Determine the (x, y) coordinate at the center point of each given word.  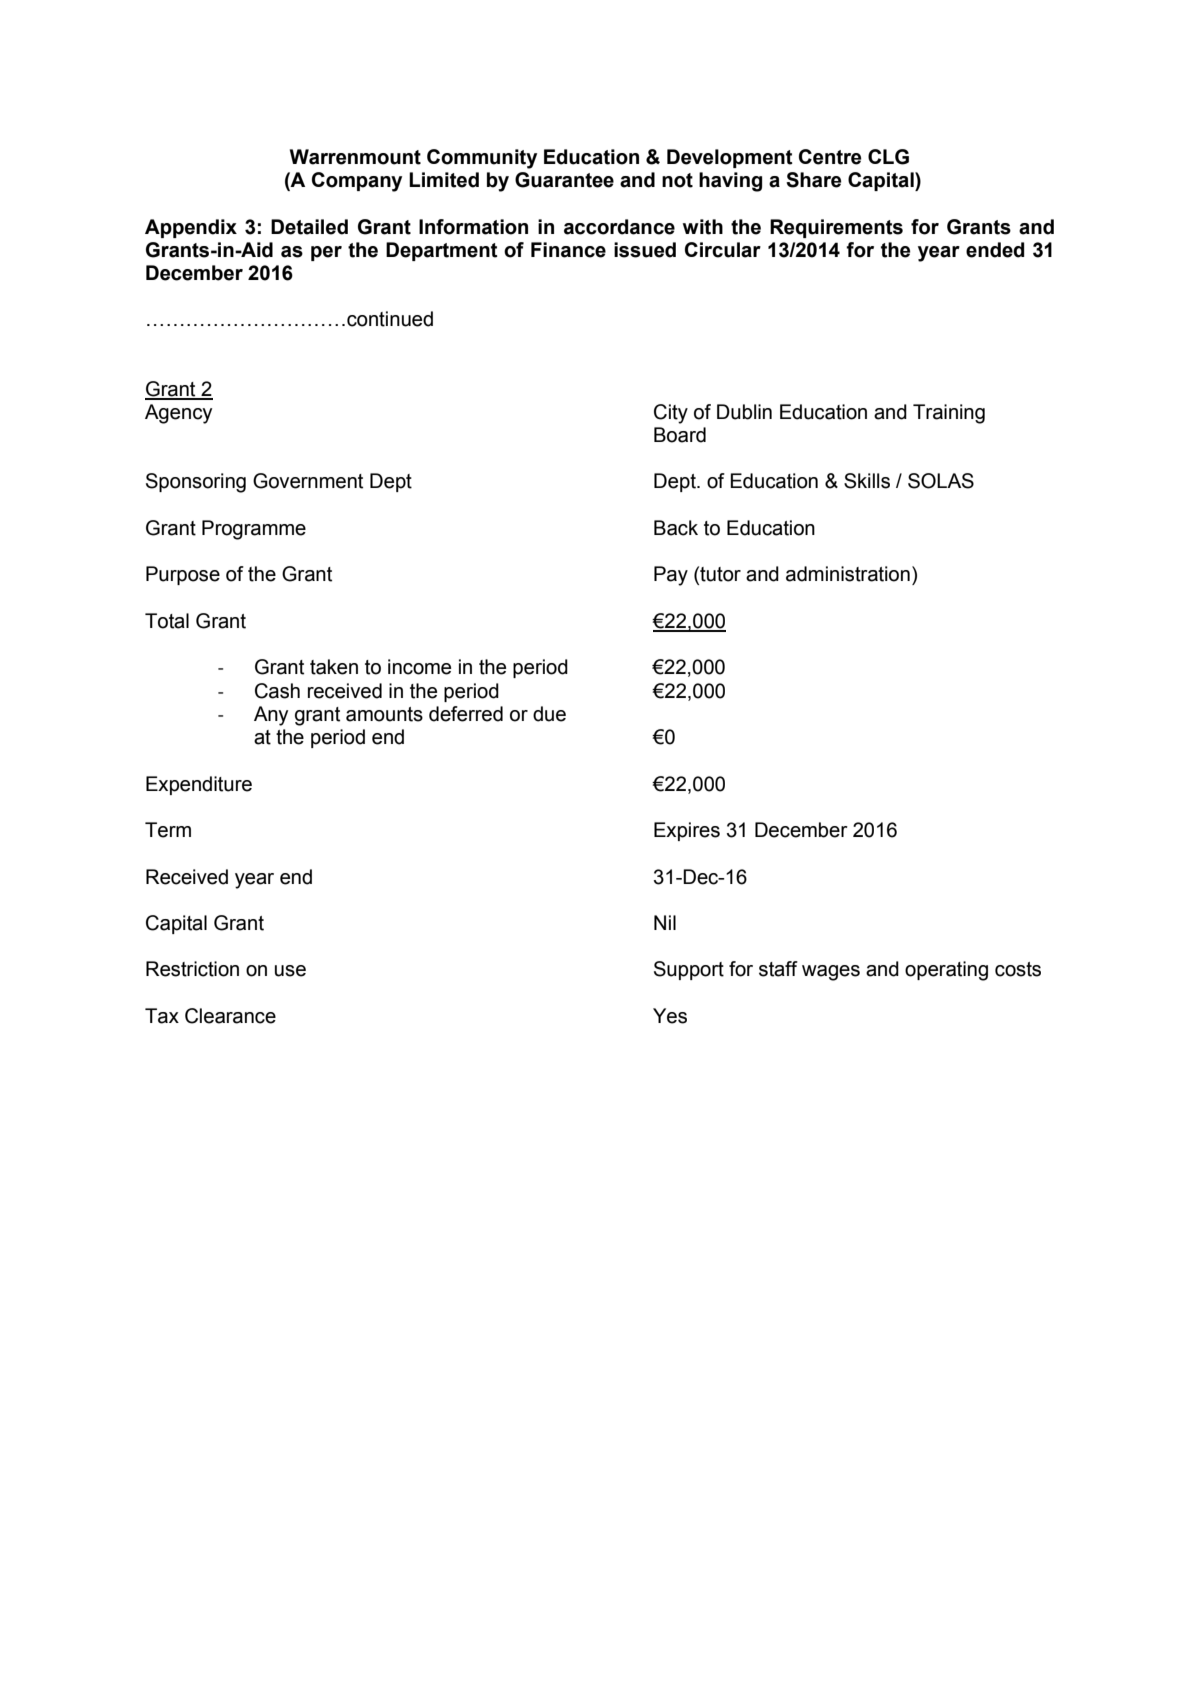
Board (680, 435)
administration (848, 574)
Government (308, 481)
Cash (277, 691)
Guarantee (564, 180)
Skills (867, 481)
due (549, 714)
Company (357, 182)
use (290, 971)
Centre (830, 157)
